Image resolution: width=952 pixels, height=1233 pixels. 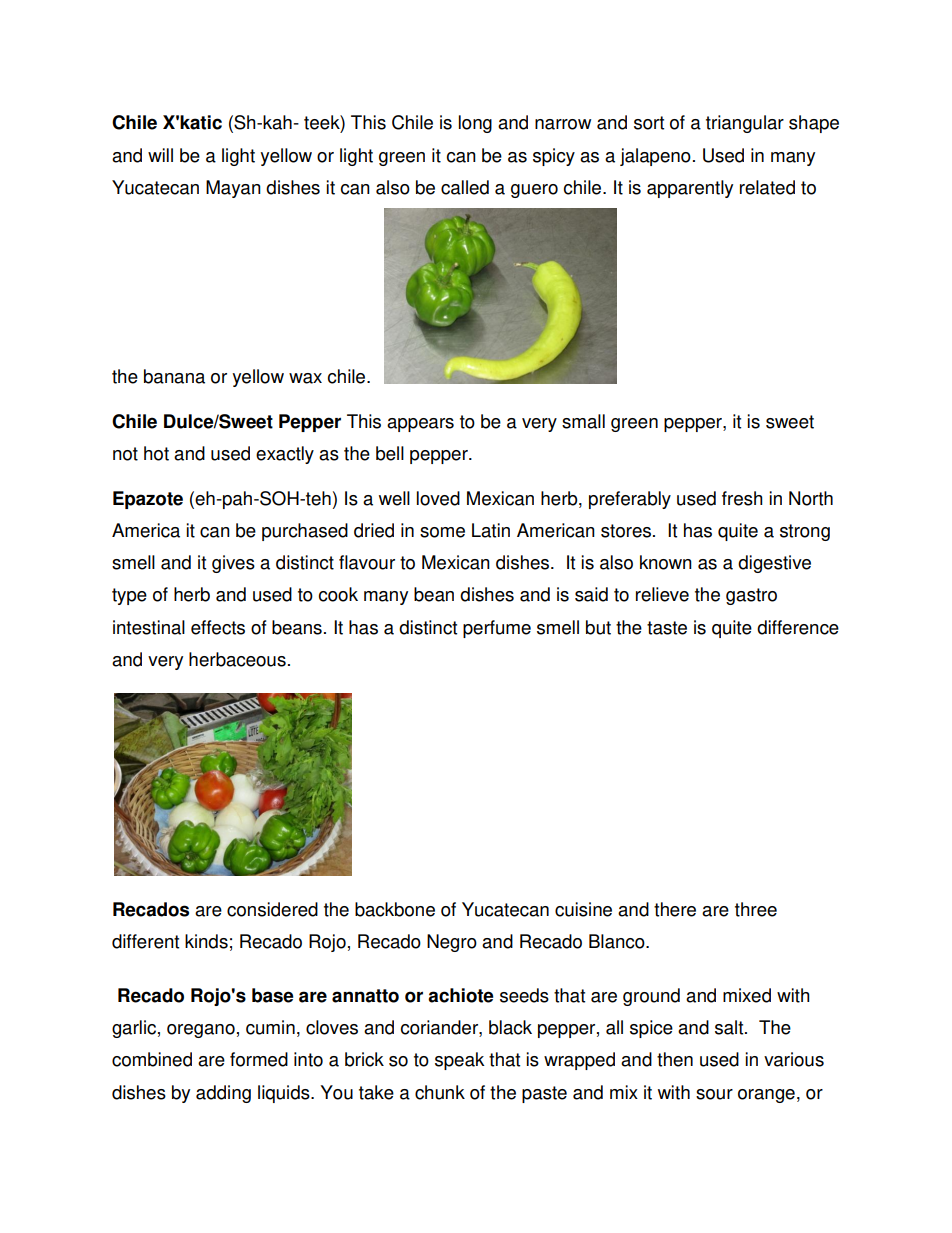 What do you see at coordinates (156, 453) in the screenshot?
I see `hot` at bounding box center [156, 453].
